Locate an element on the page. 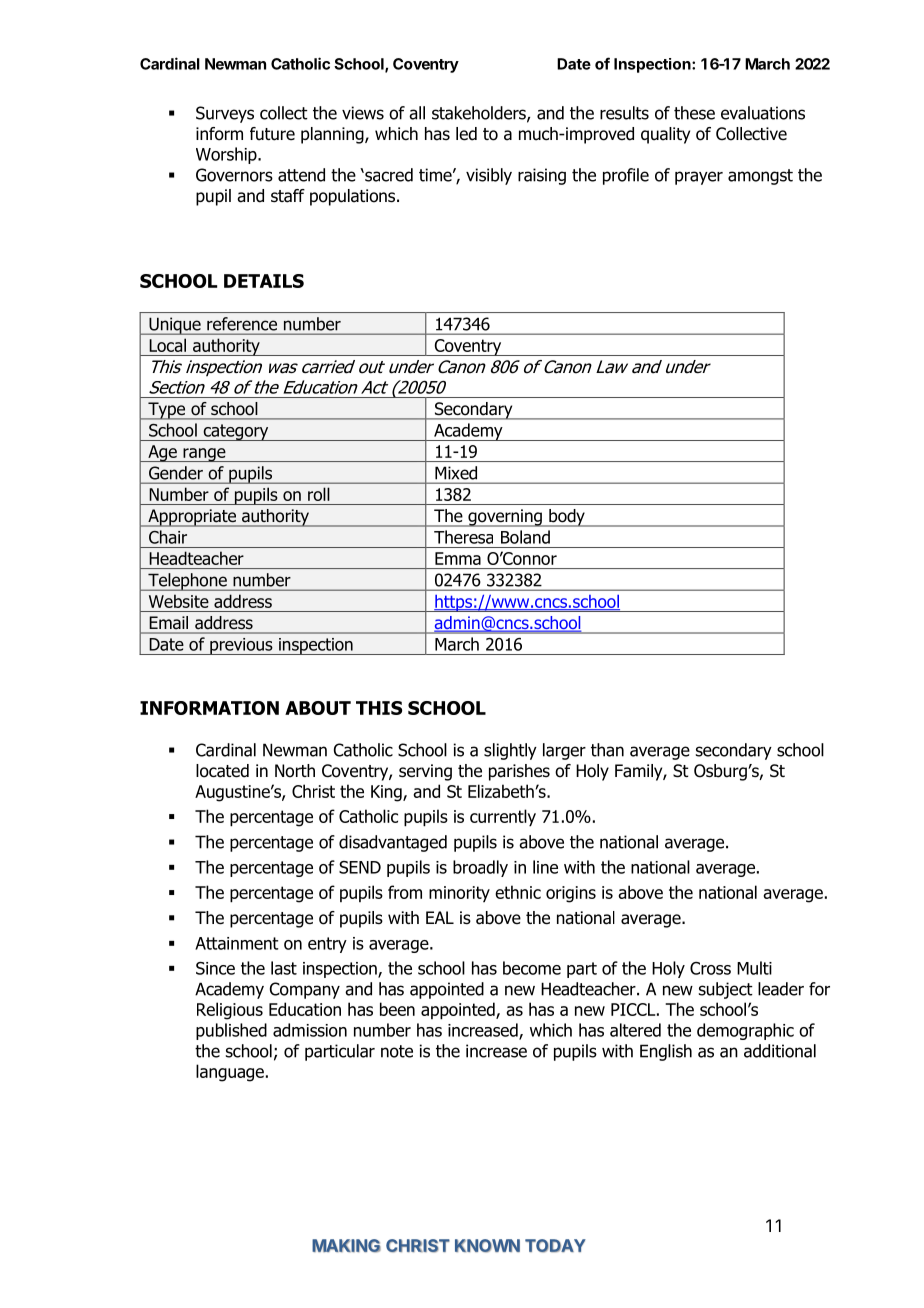 The image size is (924, 1308). led is located at coordinates (466, 134).
